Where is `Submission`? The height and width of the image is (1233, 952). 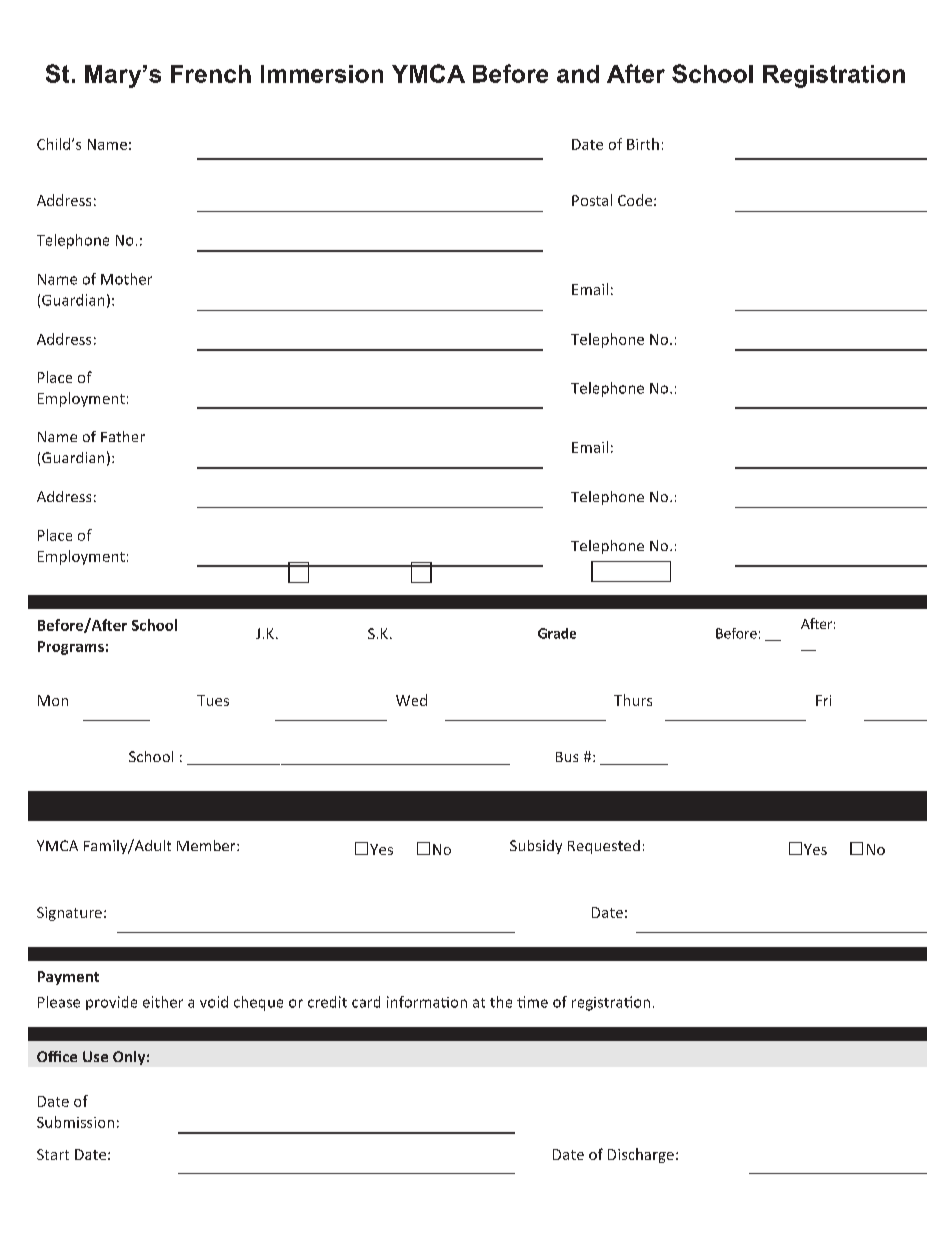 Submission is located at coordinates (75, 1122).
